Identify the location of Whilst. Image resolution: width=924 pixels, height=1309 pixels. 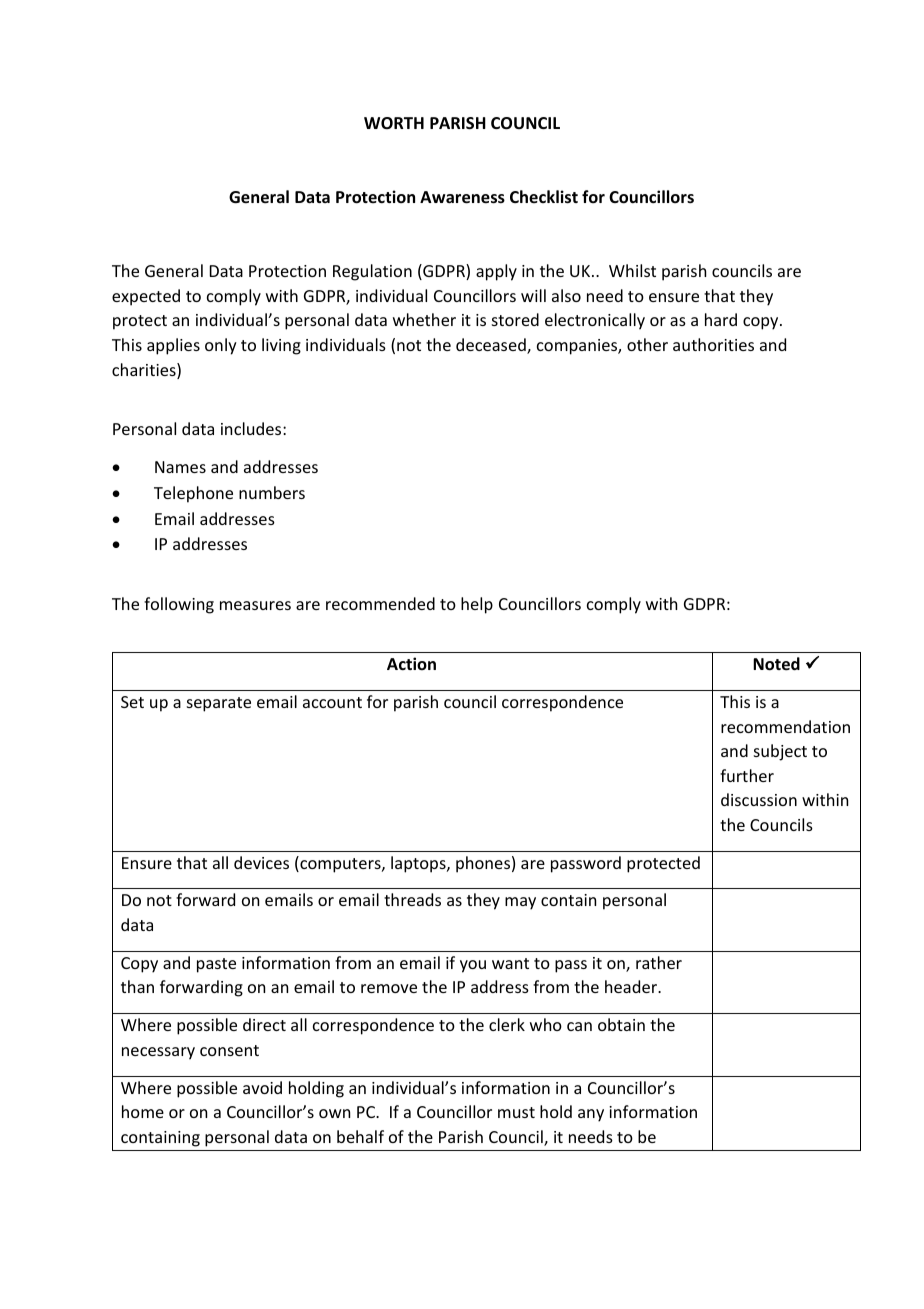
(632, 270).
